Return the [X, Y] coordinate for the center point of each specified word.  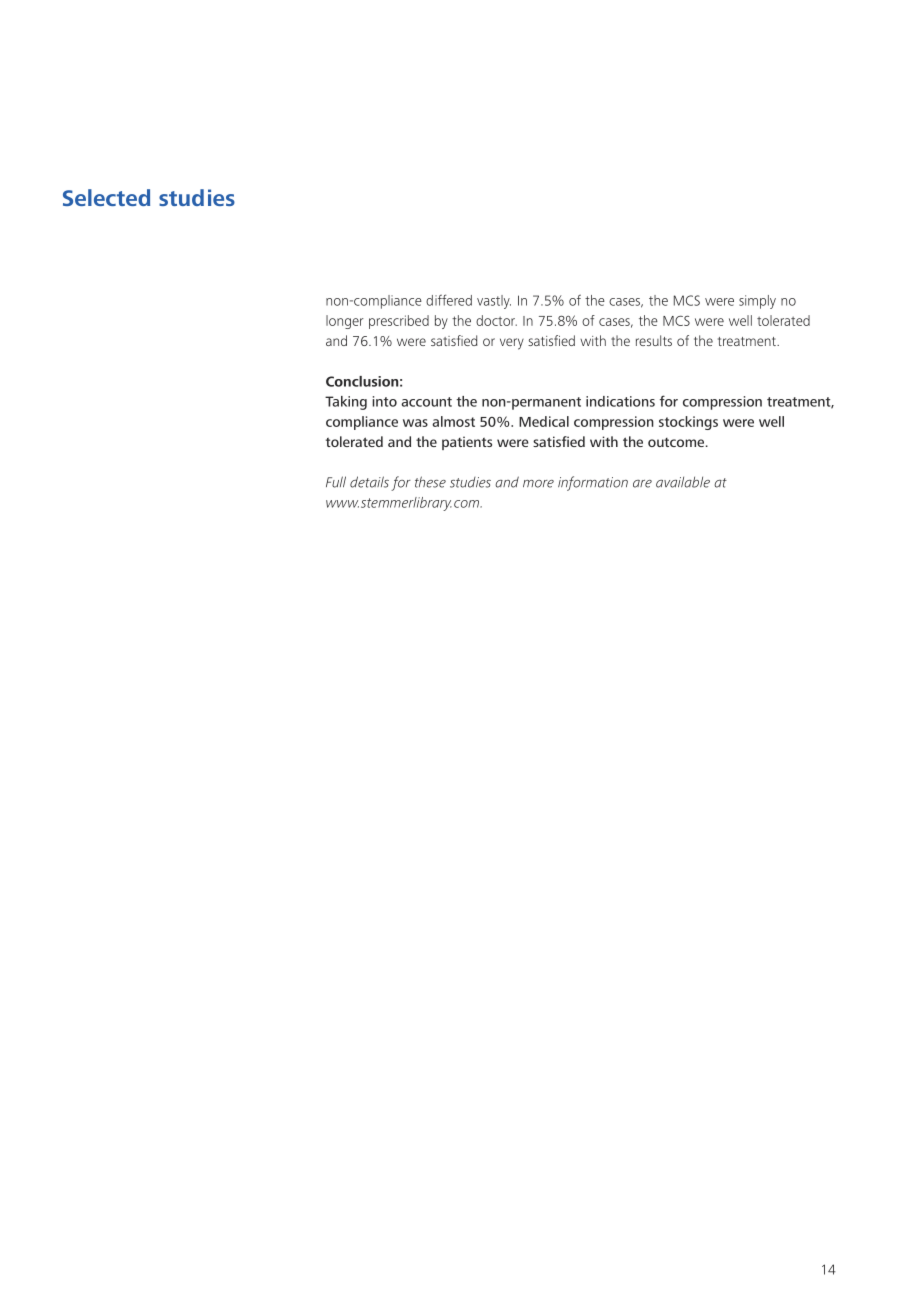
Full [336, 482]
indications [620, 401]
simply [757, 302]
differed [449, 300]
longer [345, 322]
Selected [106, 197]
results [654, 340]
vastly [494, 302]
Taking [346, 403]
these [430, 482]
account [426, 402]
